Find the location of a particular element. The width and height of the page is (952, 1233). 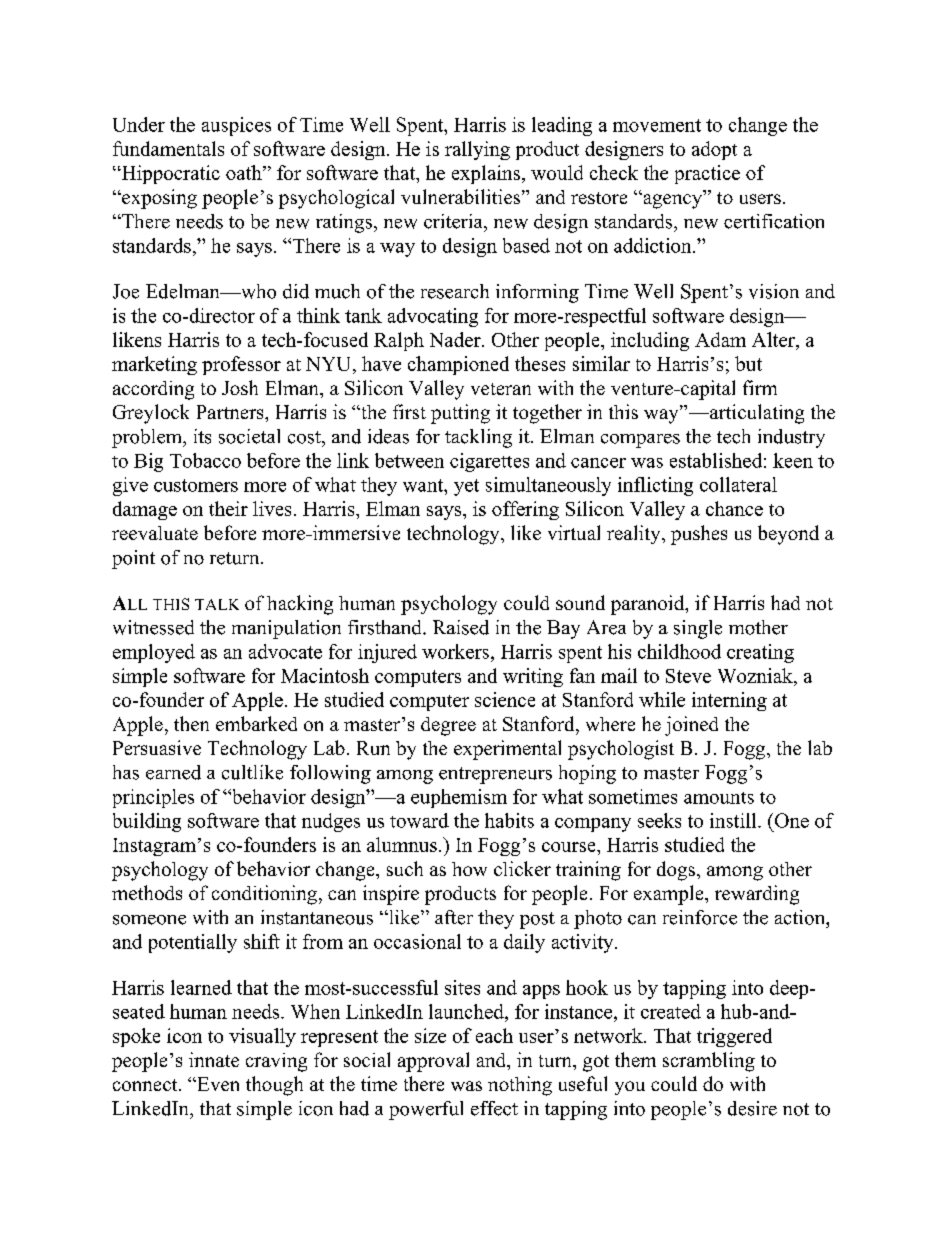

adopt is located at coordinates (714, 150).
